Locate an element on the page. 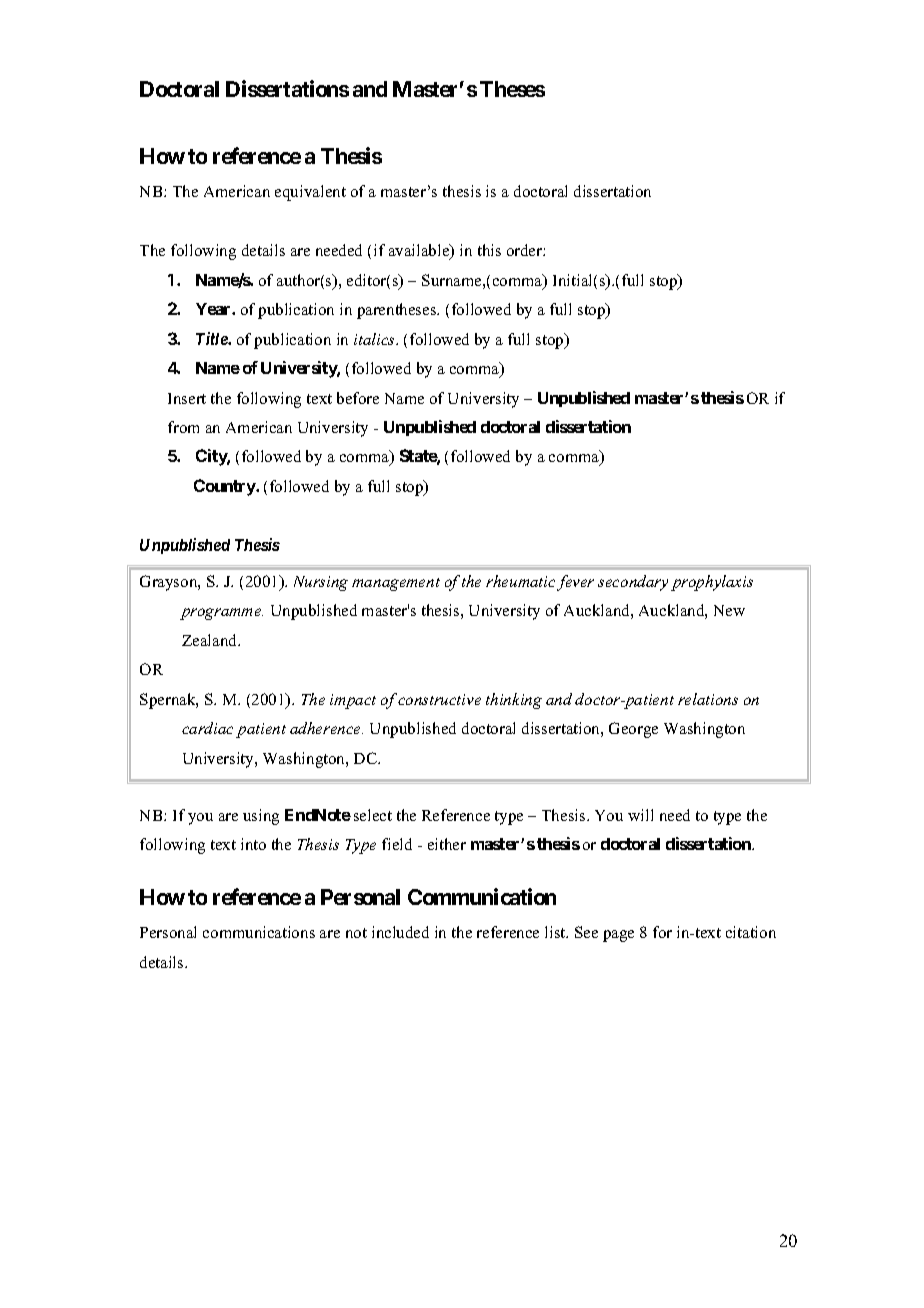  this is located at coordinates (489, 250).
